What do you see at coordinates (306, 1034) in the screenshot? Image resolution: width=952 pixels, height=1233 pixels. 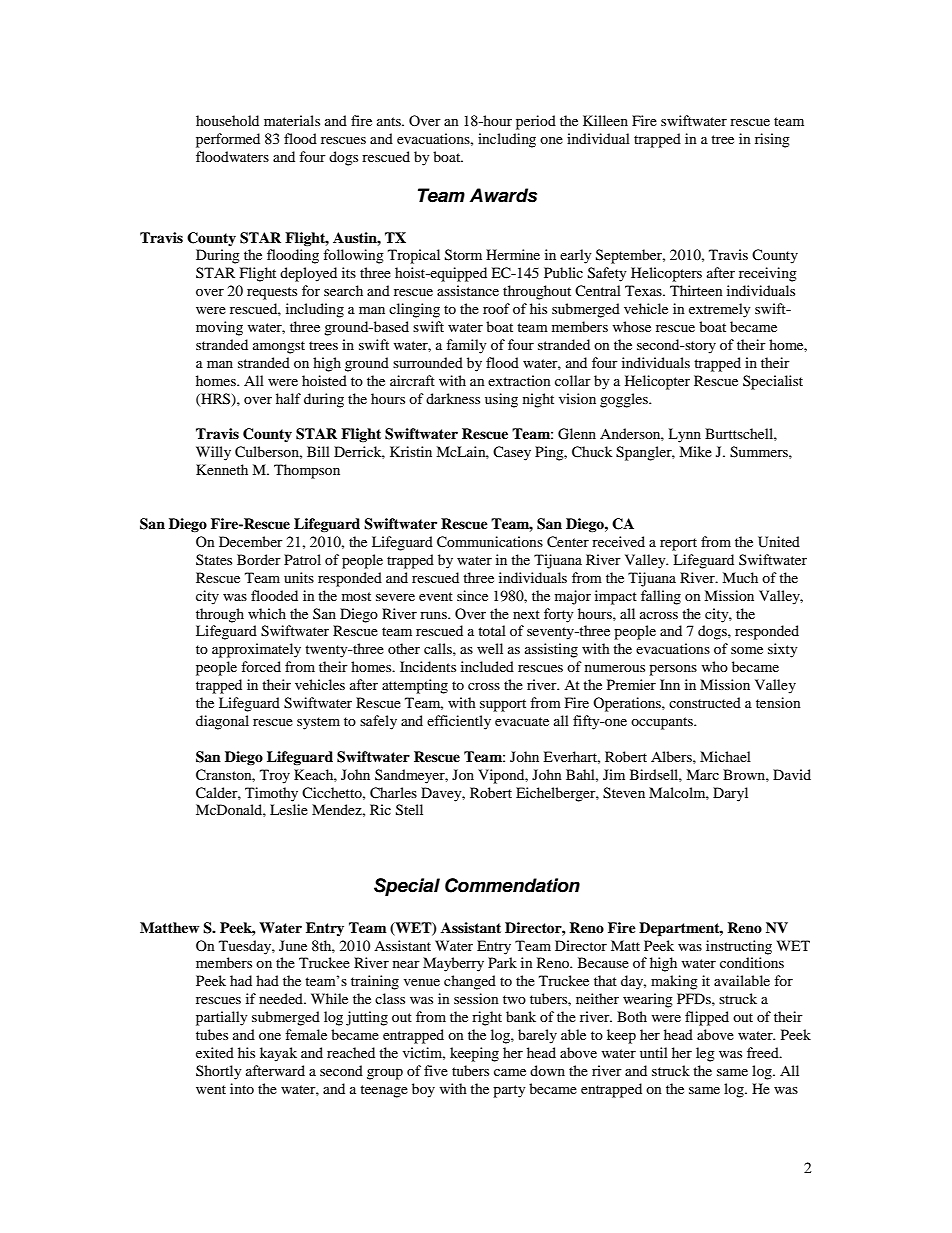 I see `female` at bounding box center [306, 1034].
